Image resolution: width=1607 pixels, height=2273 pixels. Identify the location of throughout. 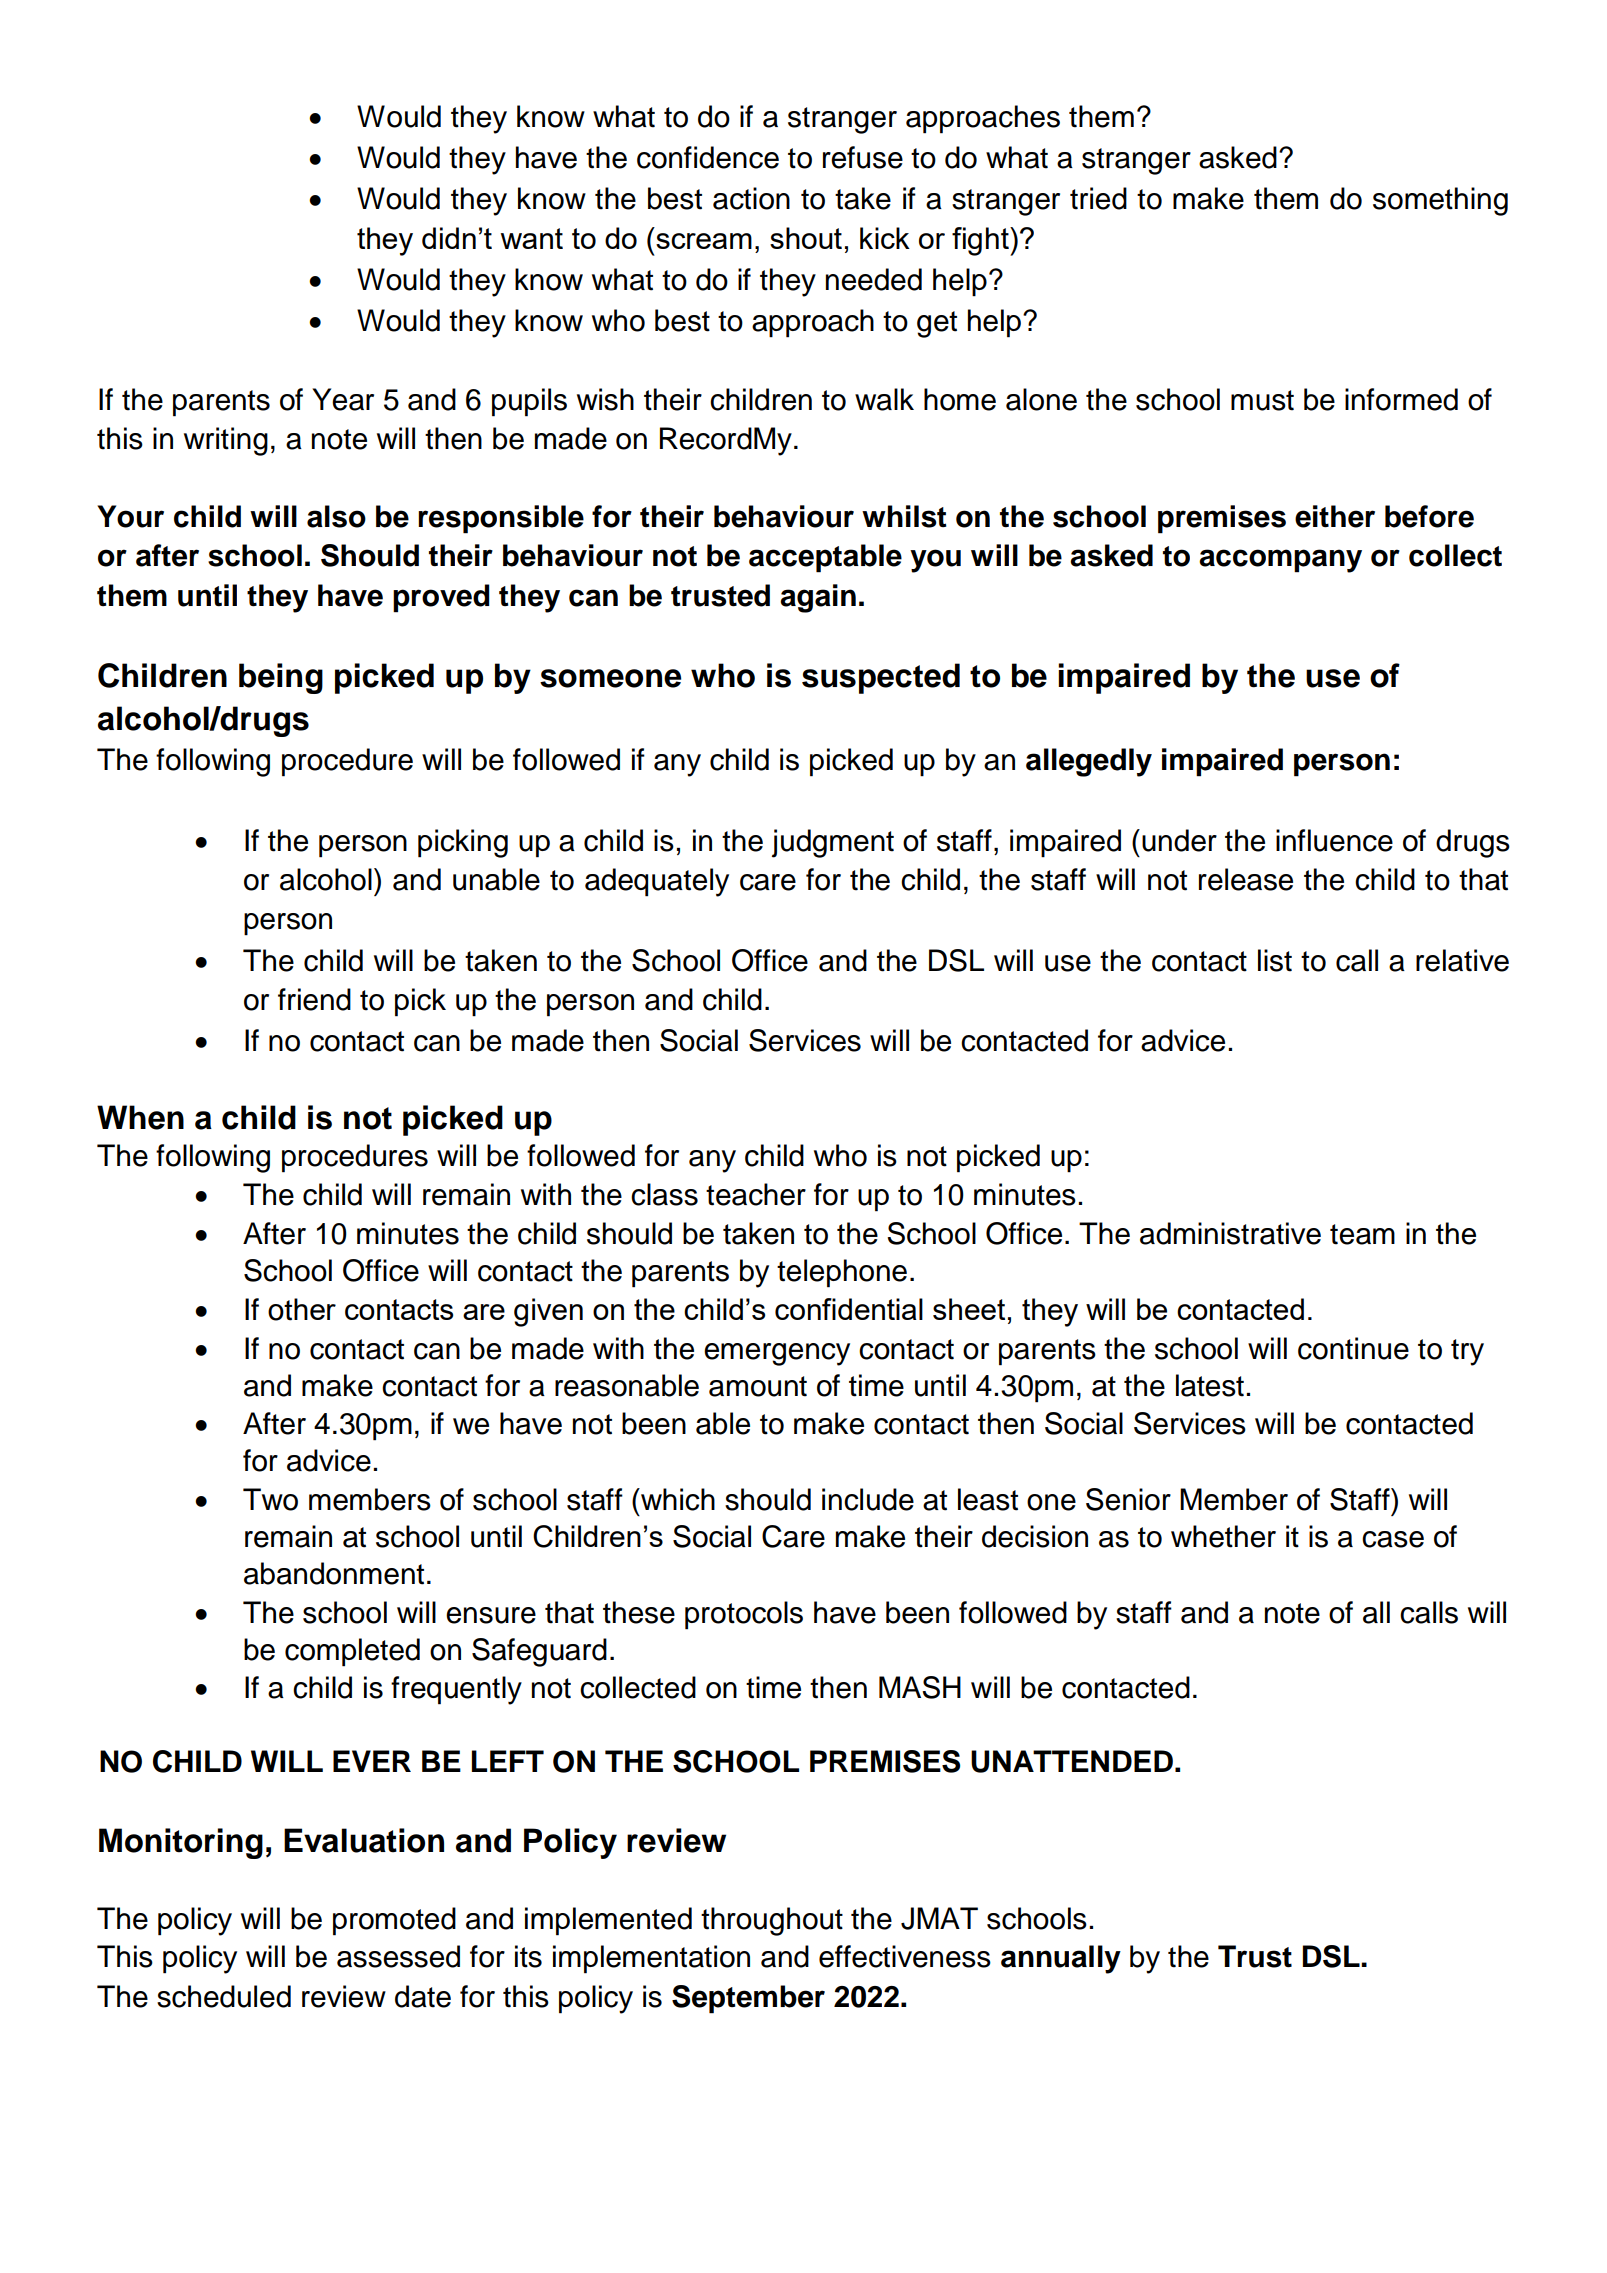
(772, 1921).
